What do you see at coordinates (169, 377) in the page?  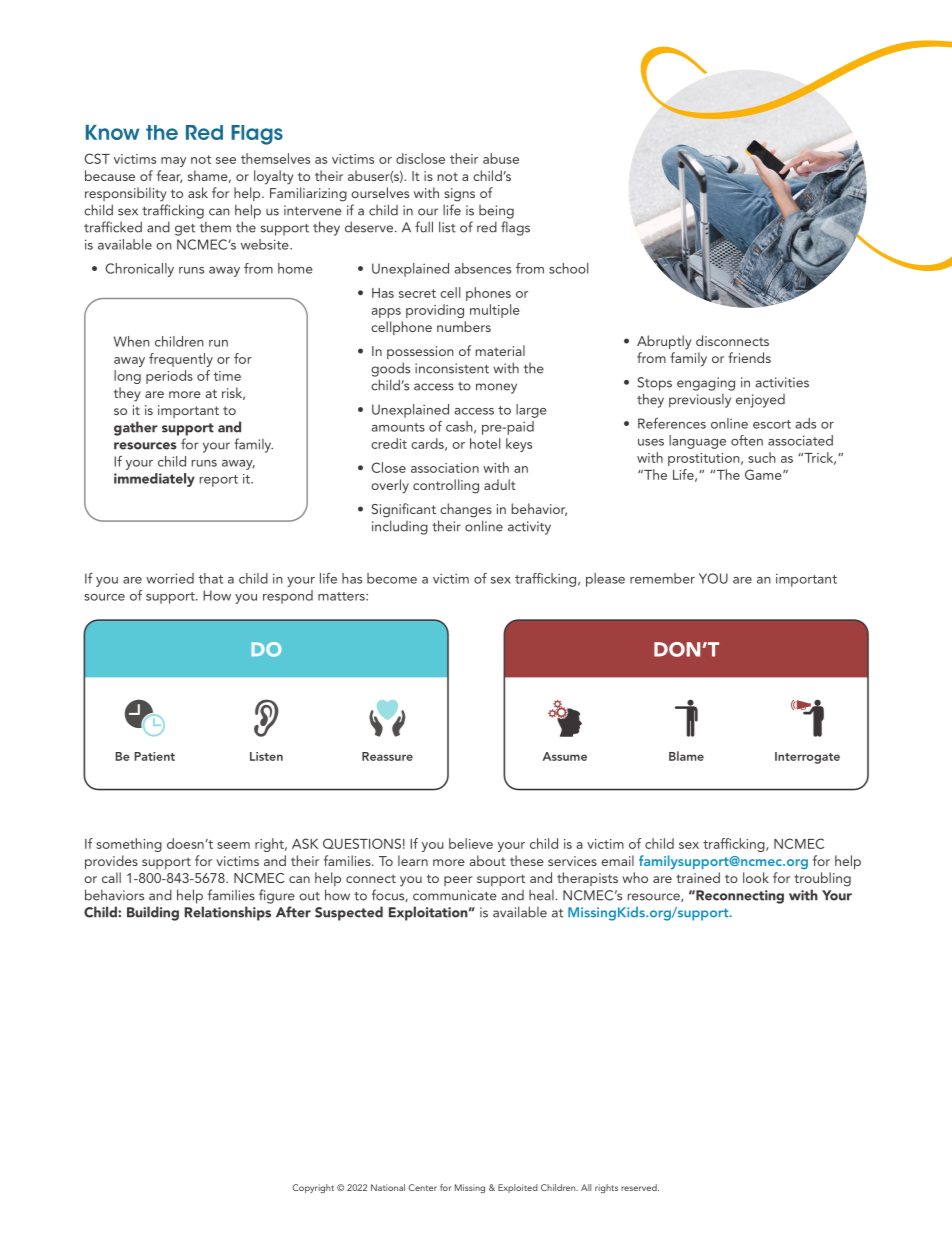 I see `periods` at bounding box center [169, 377].
